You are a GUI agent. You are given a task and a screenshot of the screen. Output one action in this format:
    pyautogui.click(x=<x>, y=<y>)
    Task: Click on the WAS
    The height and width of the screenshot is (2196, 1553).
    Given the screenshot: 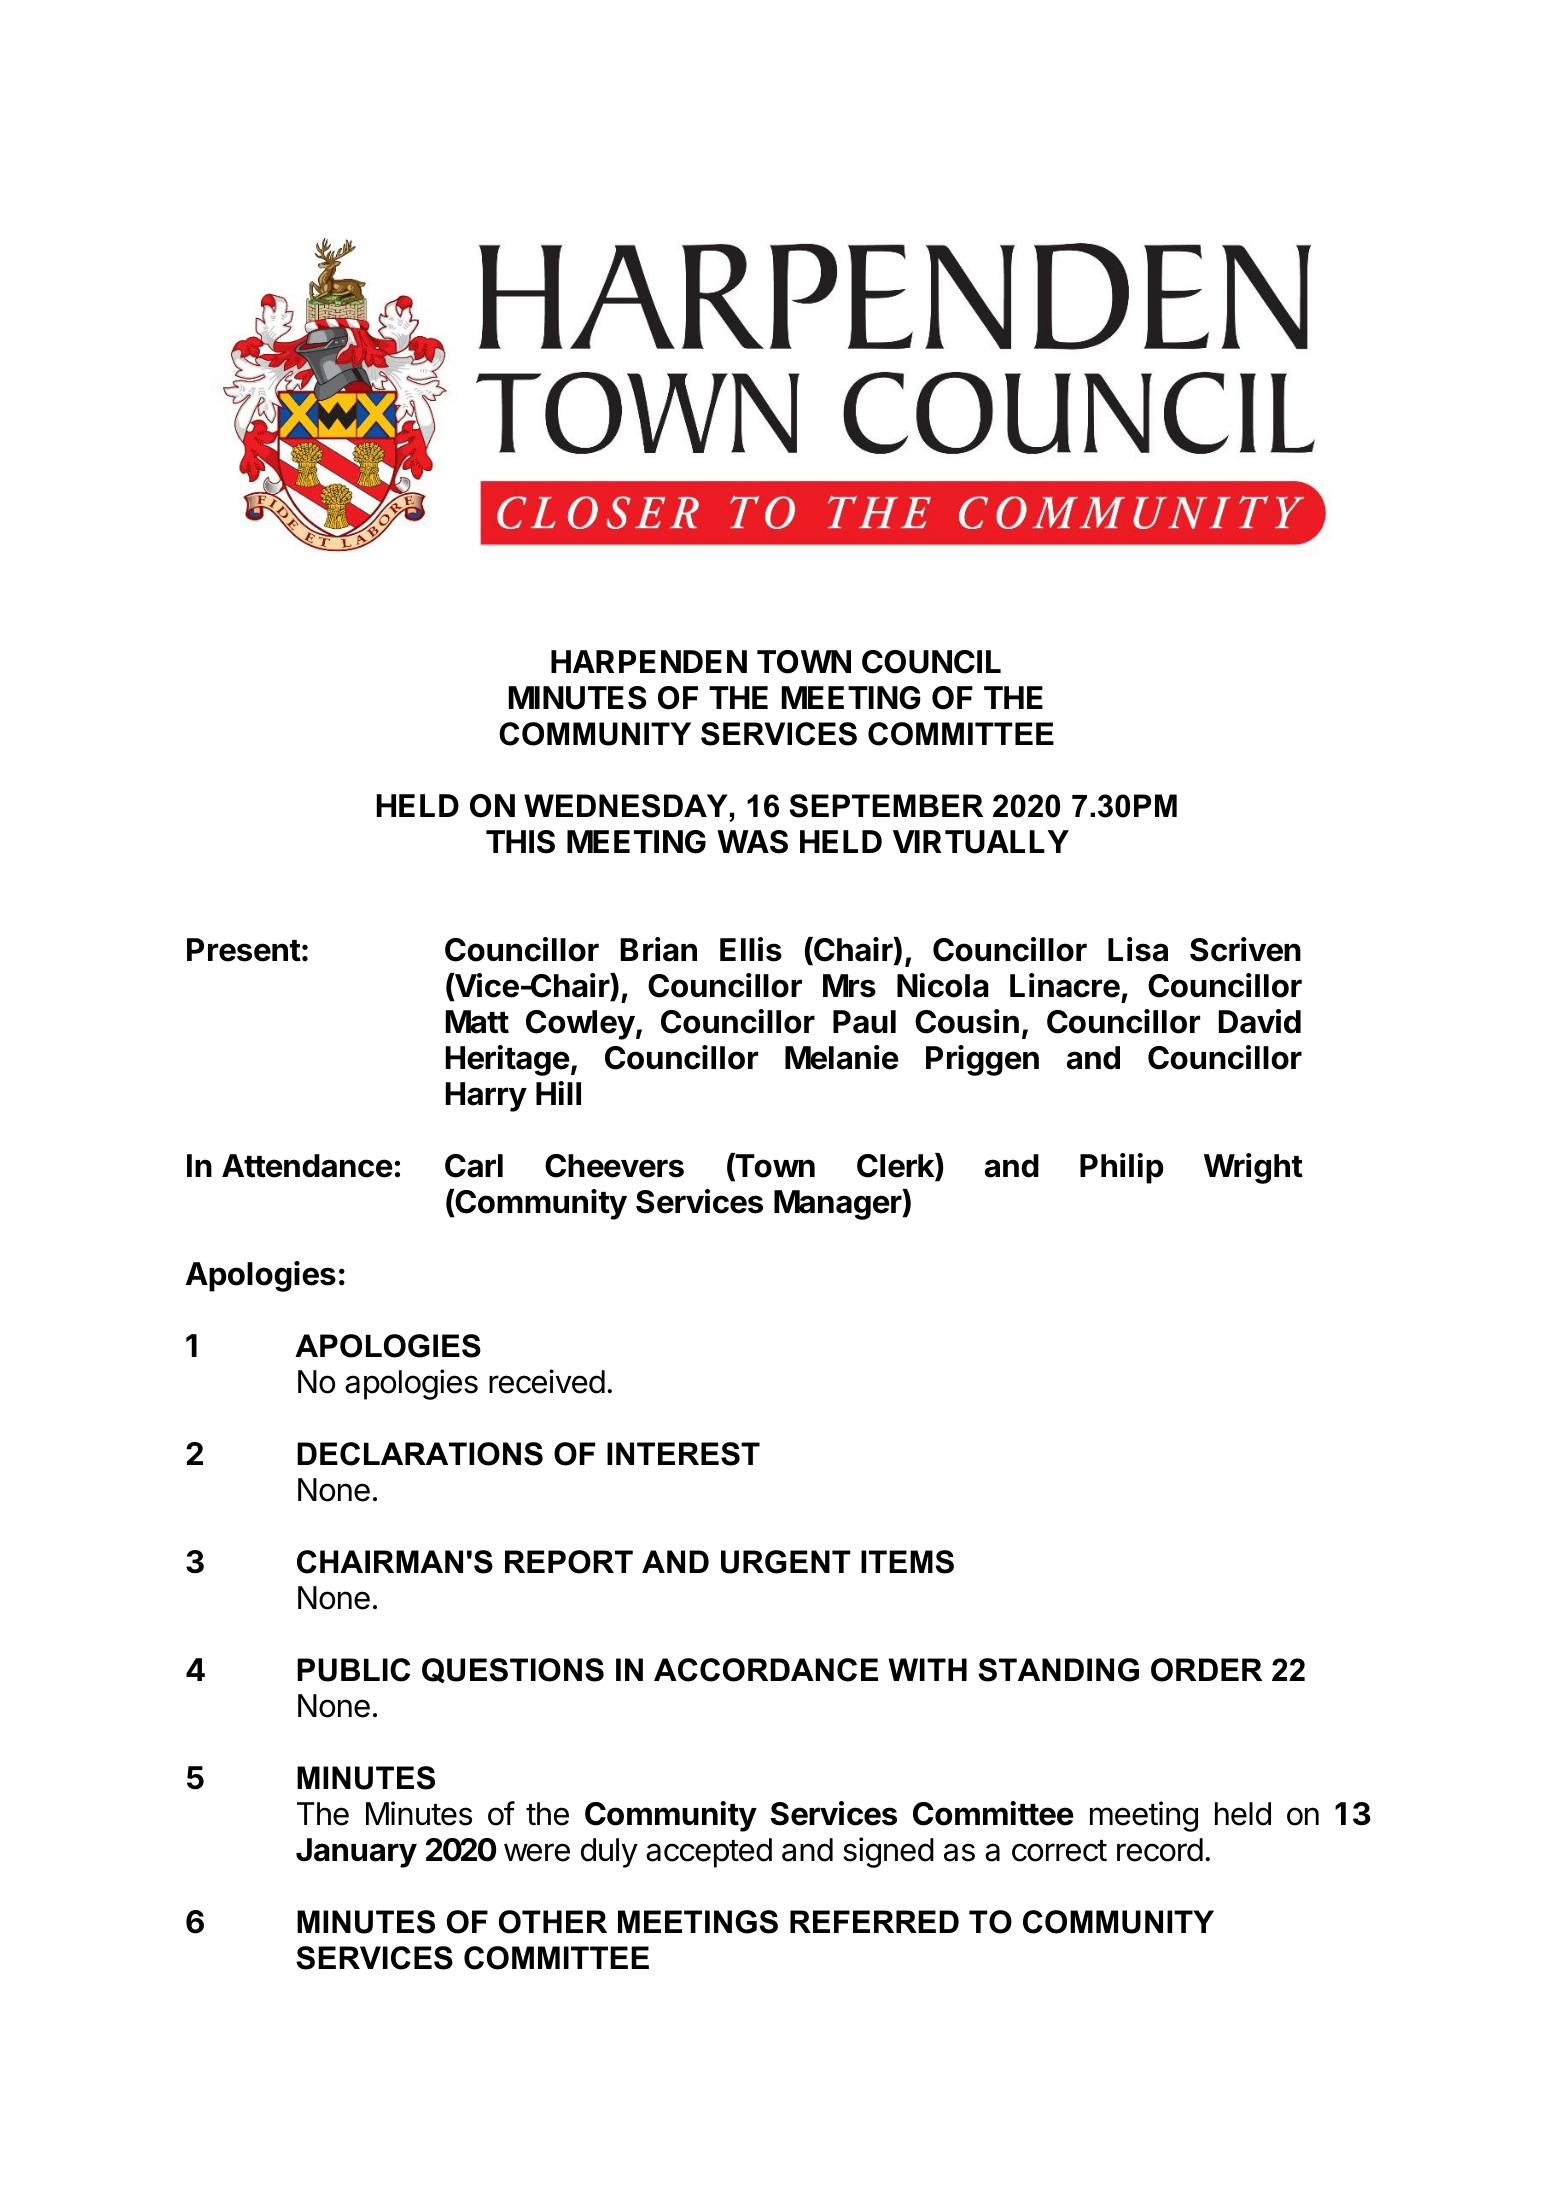 What is the action you would take?
    pyautogui.click(x=752, y=842)
